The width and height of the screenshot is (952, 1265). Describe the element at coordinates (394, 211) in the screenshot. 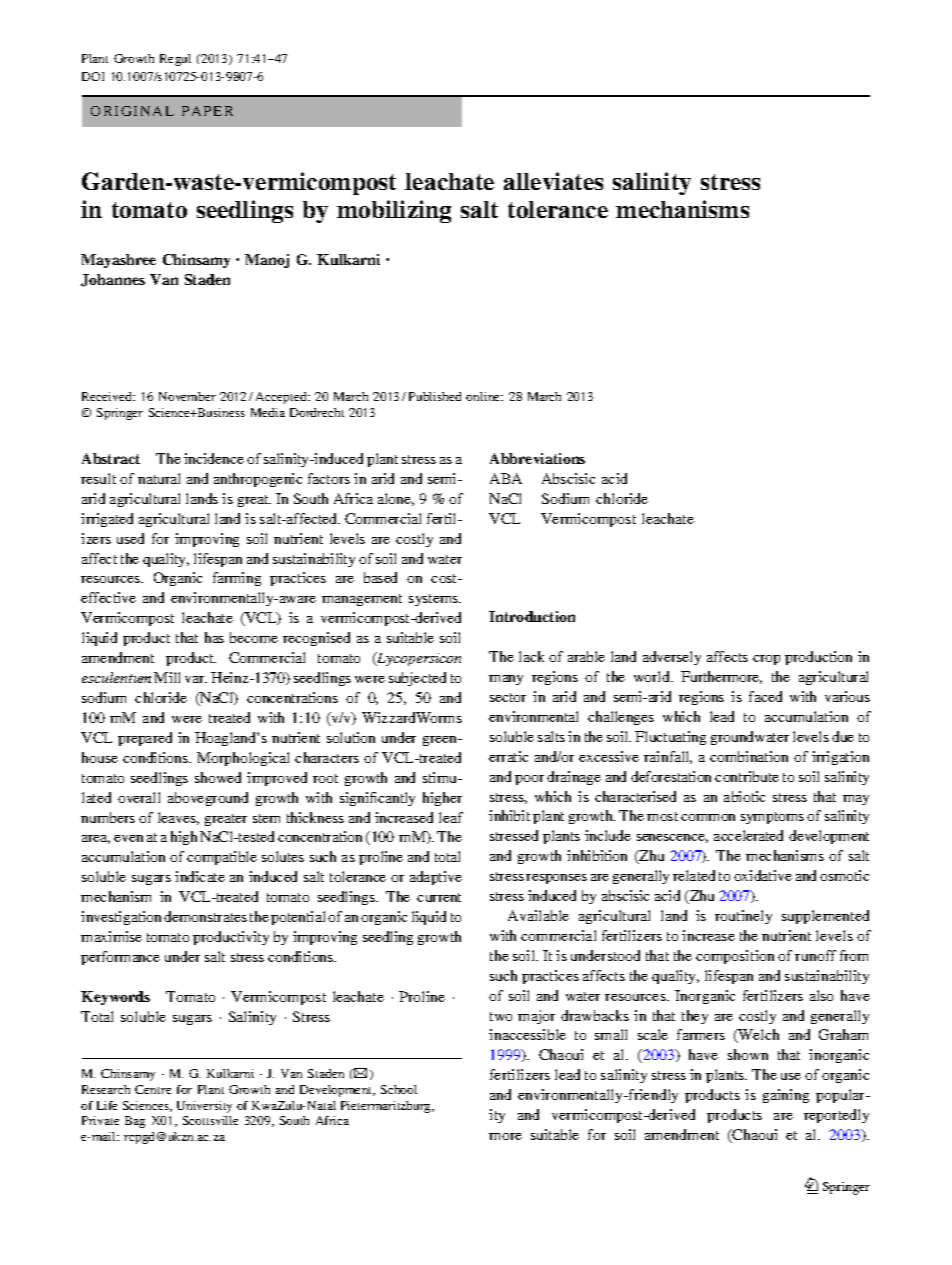

I see `mobilizing` at that location.
